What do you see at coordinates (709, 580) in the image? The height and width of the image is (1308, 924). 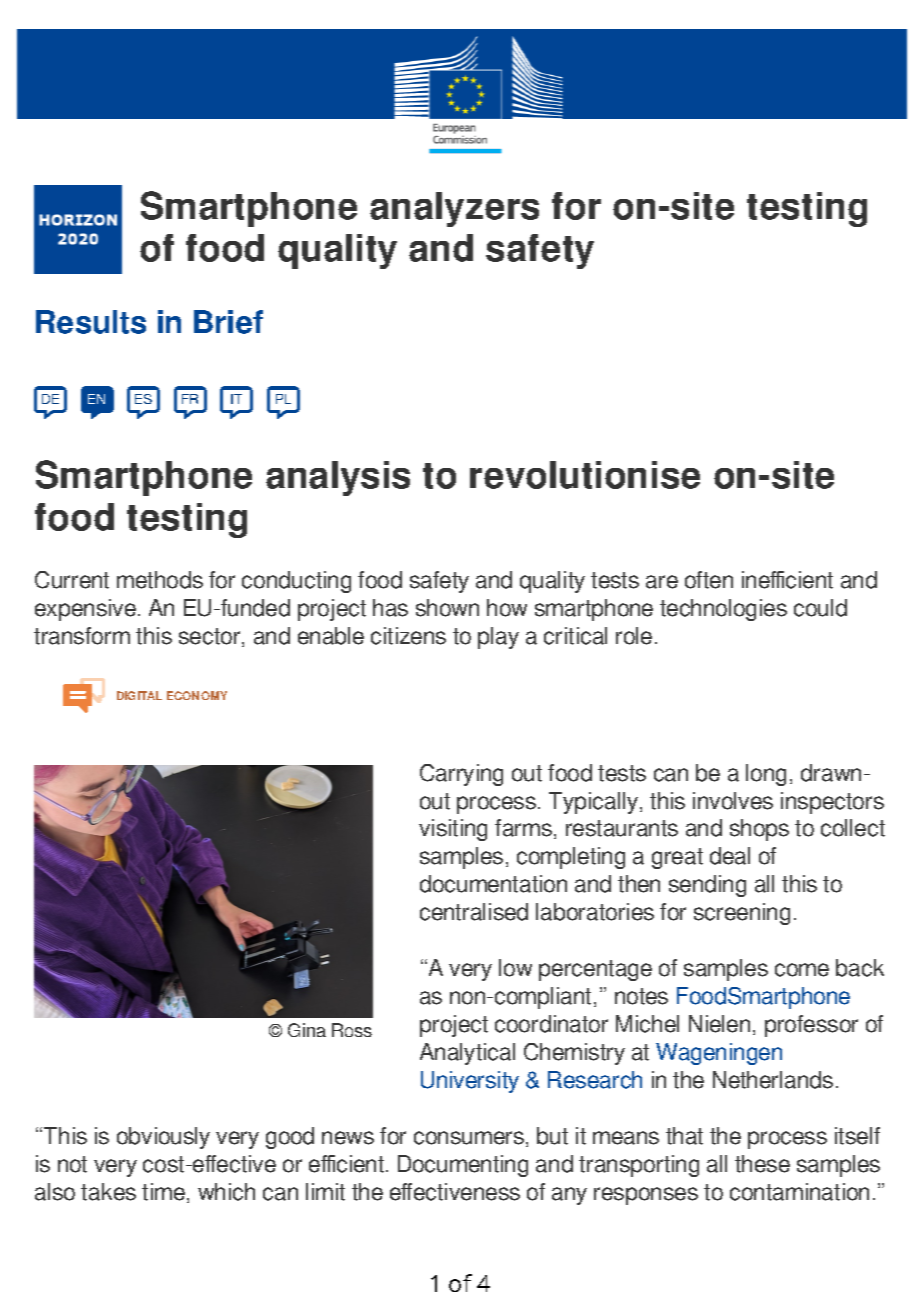 I see `often` at bounding box center [709, 580].
